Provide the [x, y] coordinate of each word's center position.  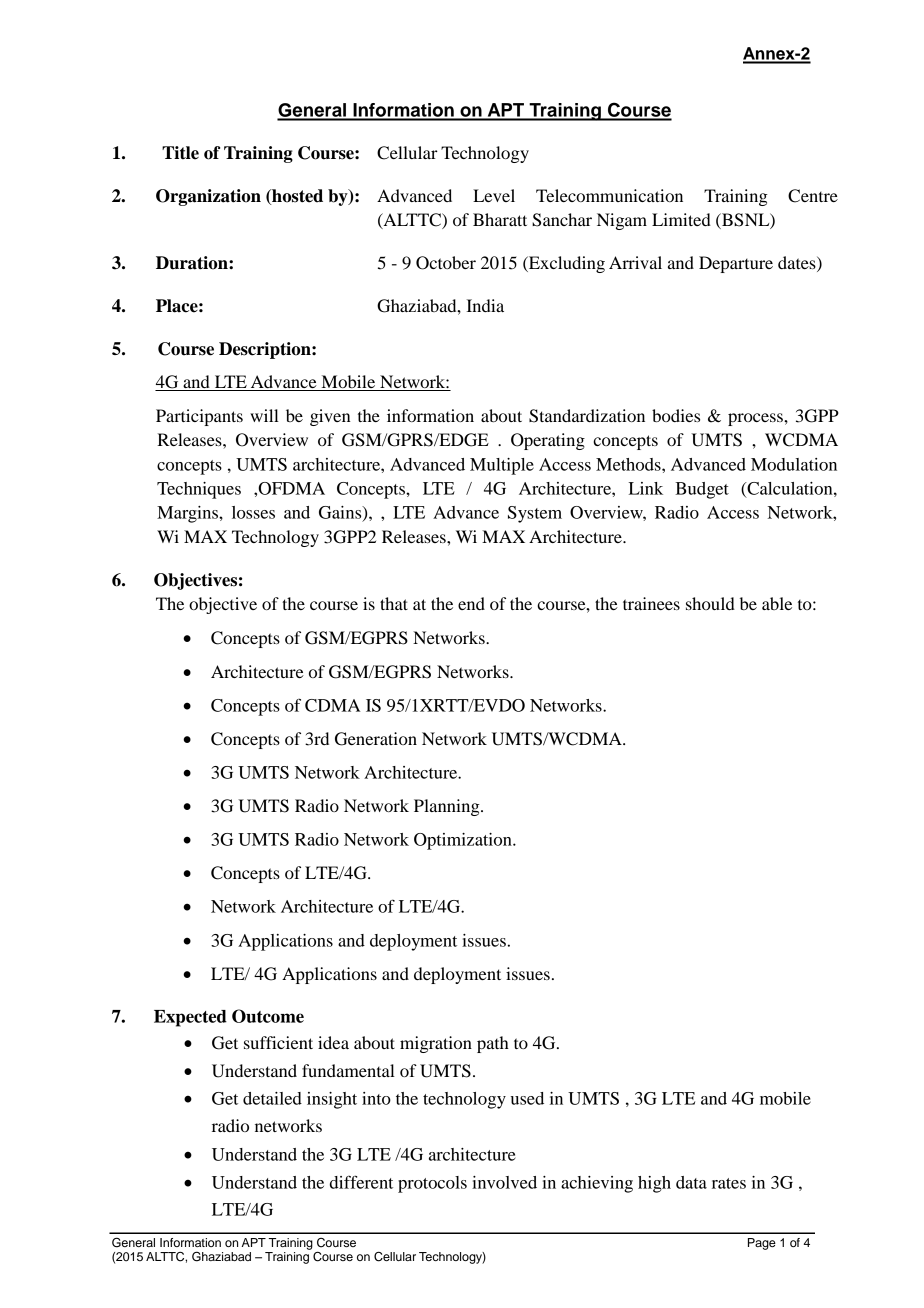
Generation [376, 739]
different [361, 1182]
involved [504, 1182]
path [493, 1044]
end [471, 603]
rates [729, 1183]
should [710, 603]
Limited [681, 219]
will [264, 415]
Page [762, 1244]
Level [494, 195]
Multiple [502, 466]
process [756, 419]
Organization [208, 197]
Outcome [268, 1016]
